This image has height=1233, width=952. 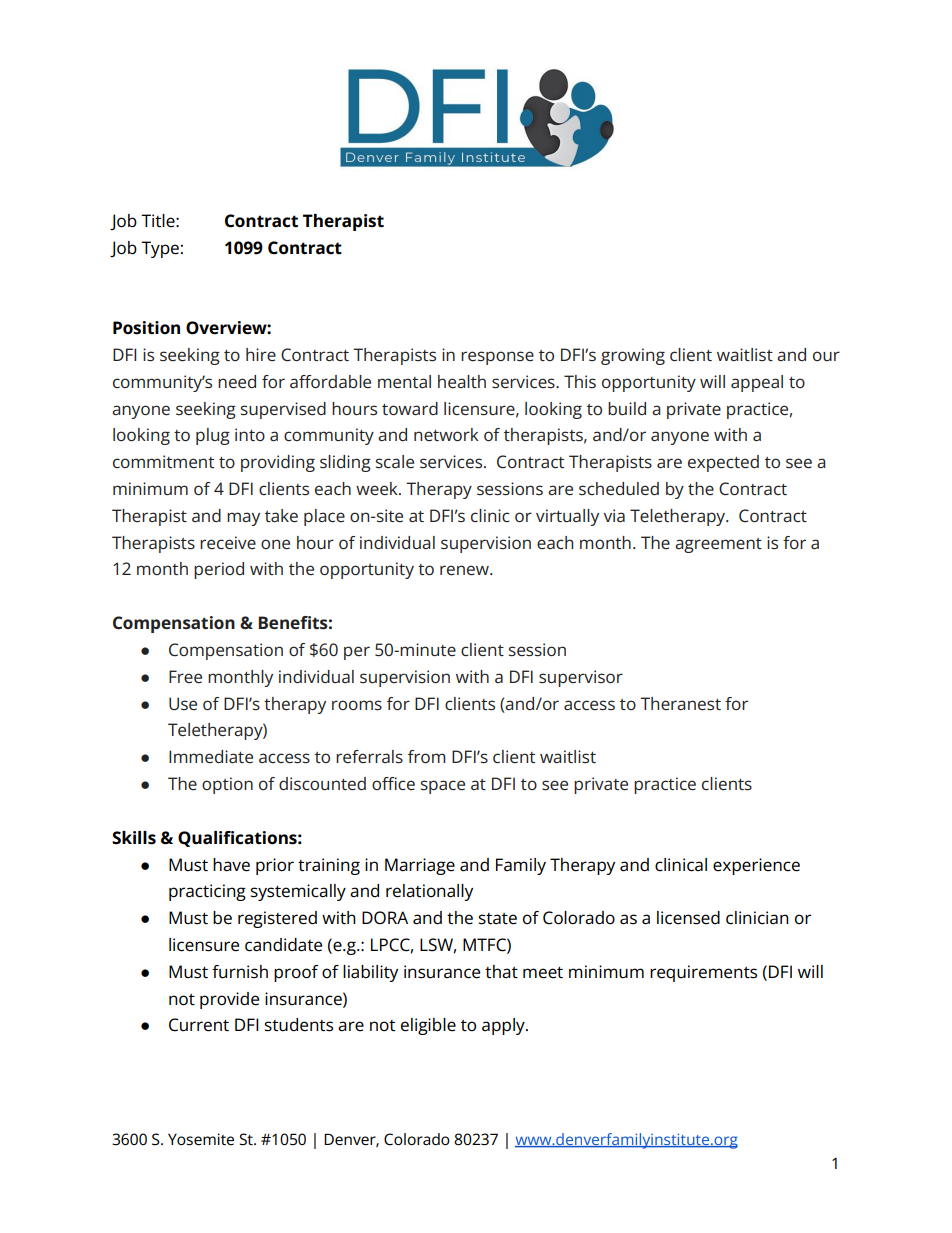 What do you see at coordinates (428, 1026) in the image?
I see `eligible` at bounding box center [428, 1026].
